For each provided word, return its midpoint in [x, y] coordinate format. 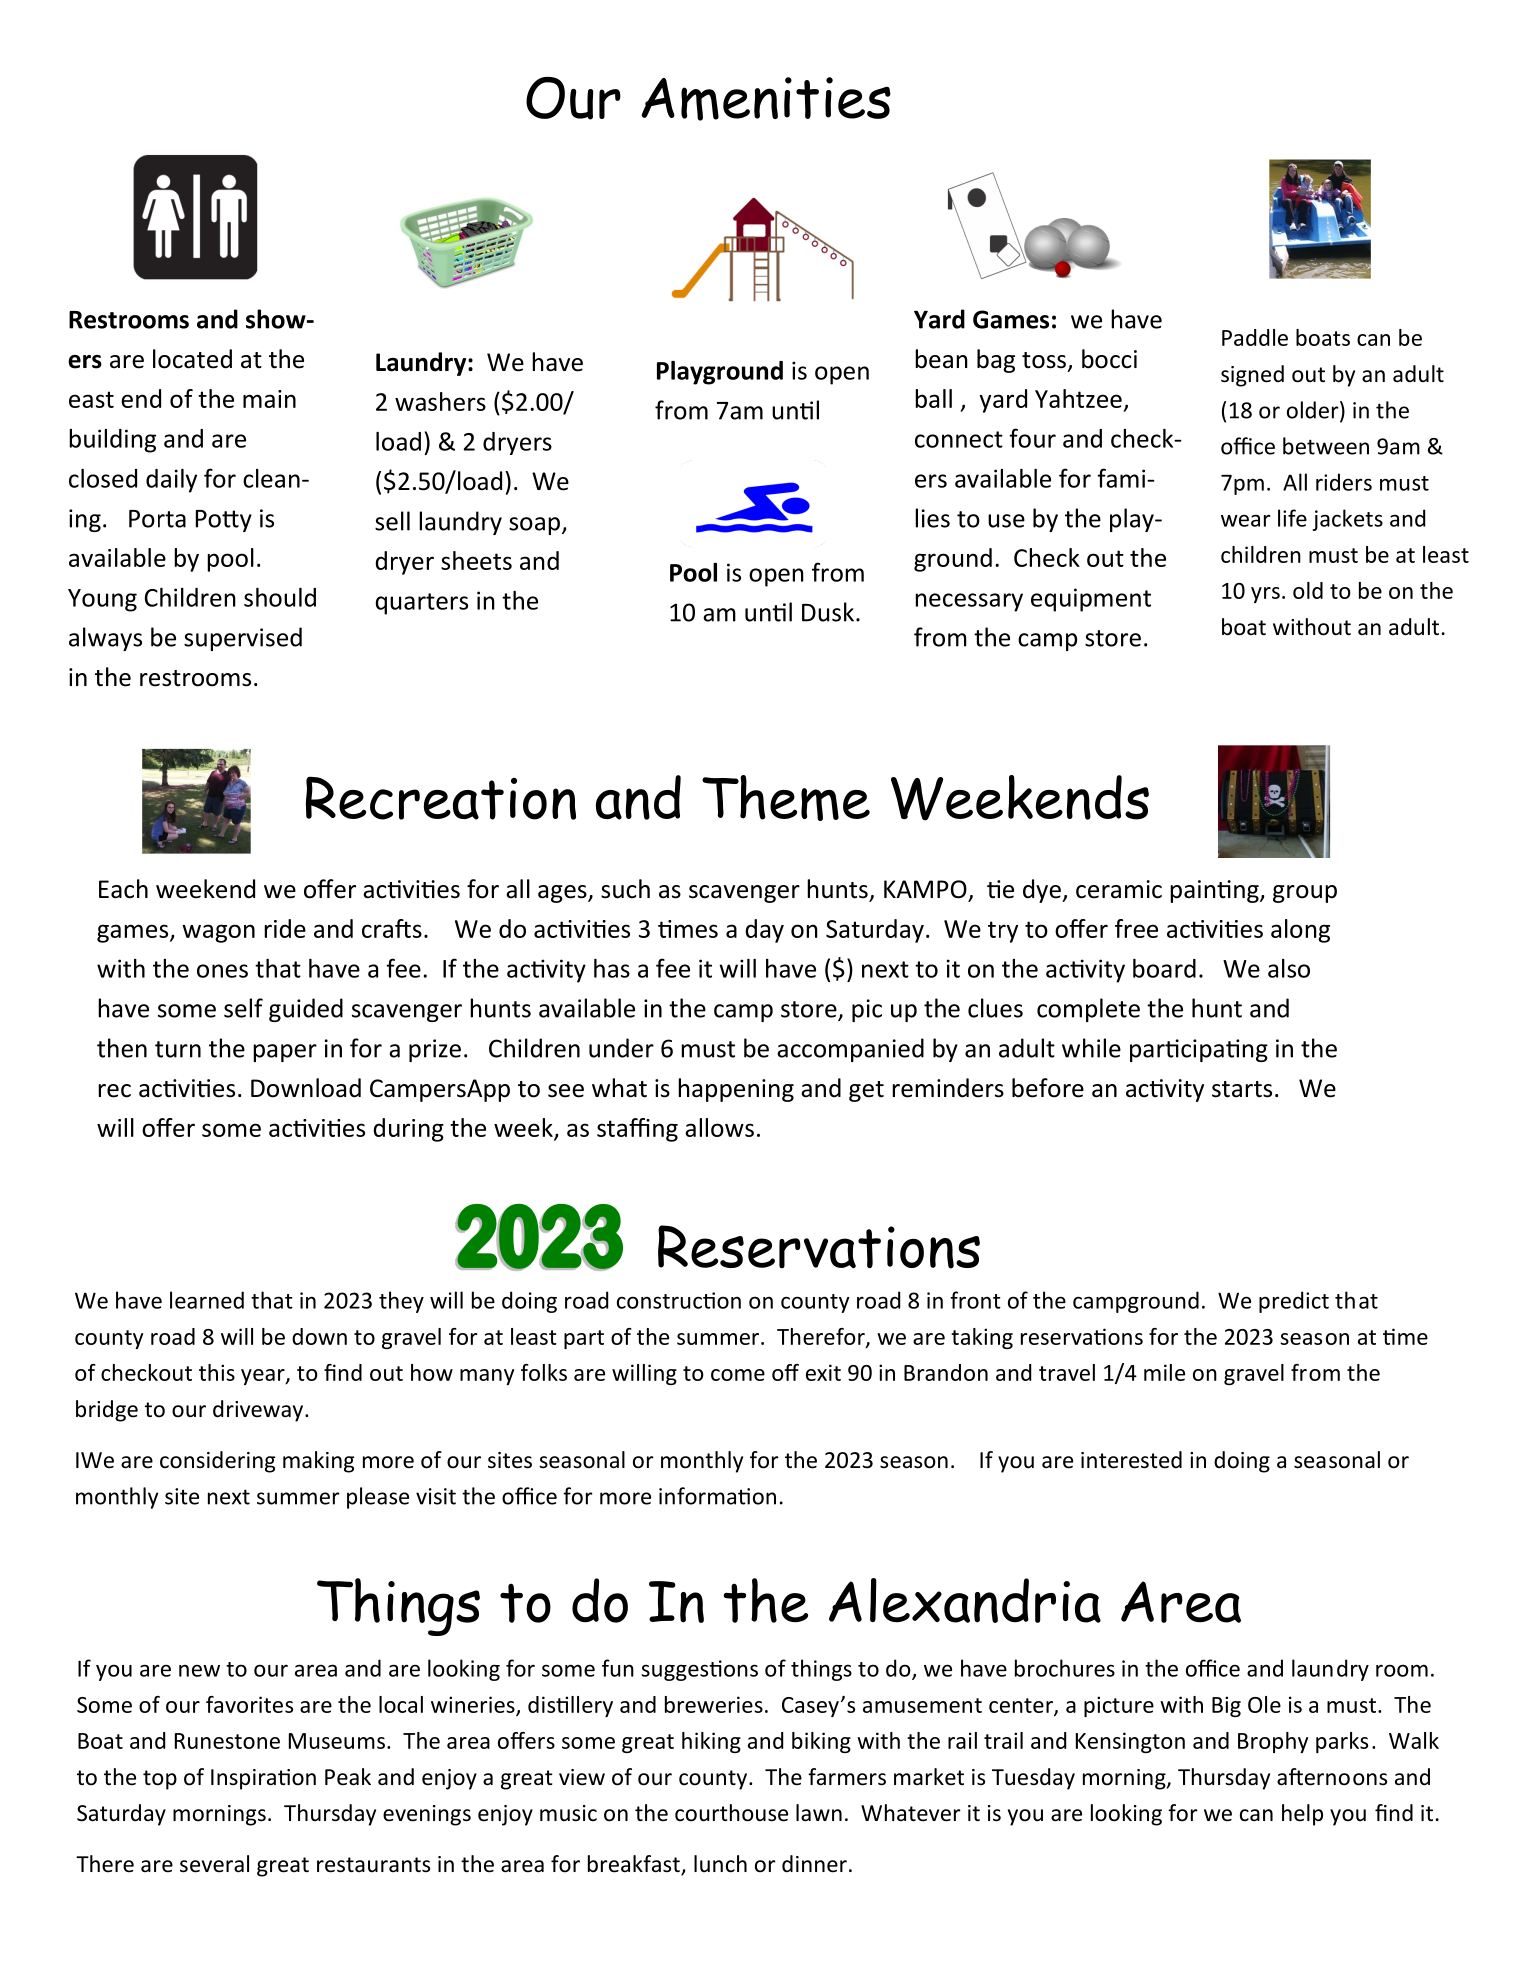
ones [222, 971]
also [1289, 968]
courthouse [731, 1813]
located [192, 359]
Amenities [766, 99]
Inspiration [263, 1779]
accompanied [850, 1050]
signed [1252, 376]
